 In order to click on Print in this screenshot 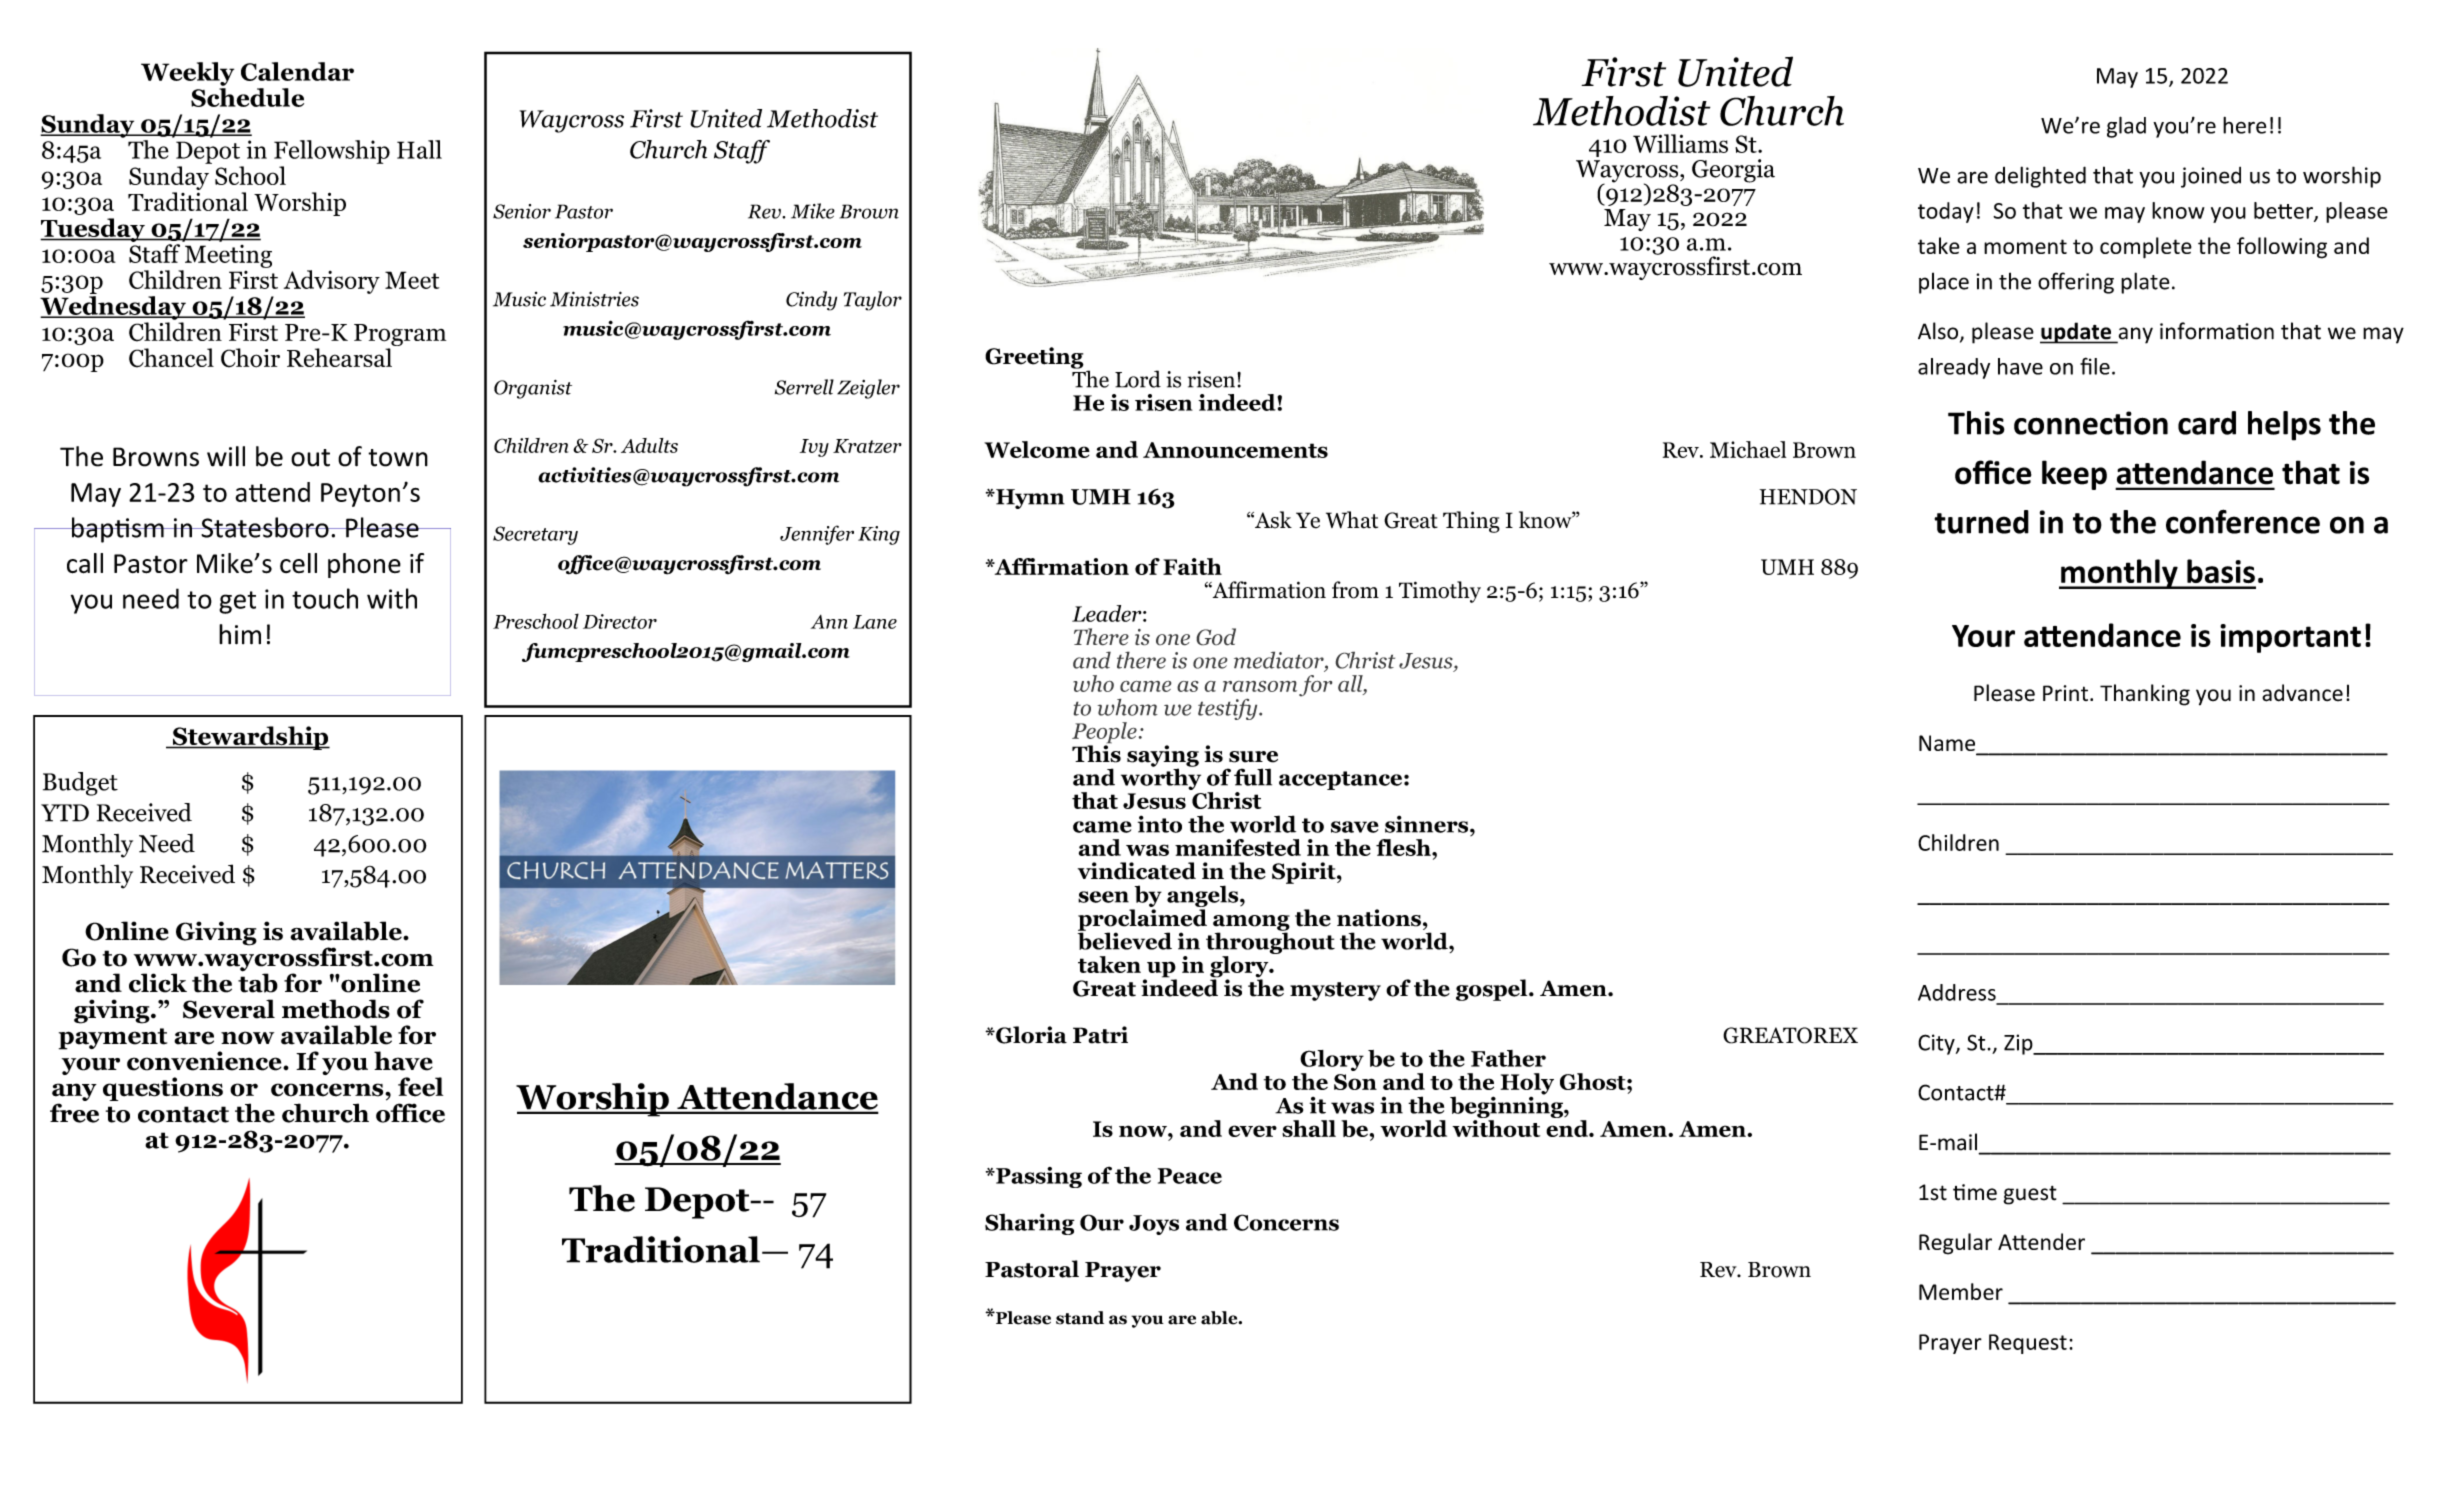, I will do `click(2065, 693)`.
